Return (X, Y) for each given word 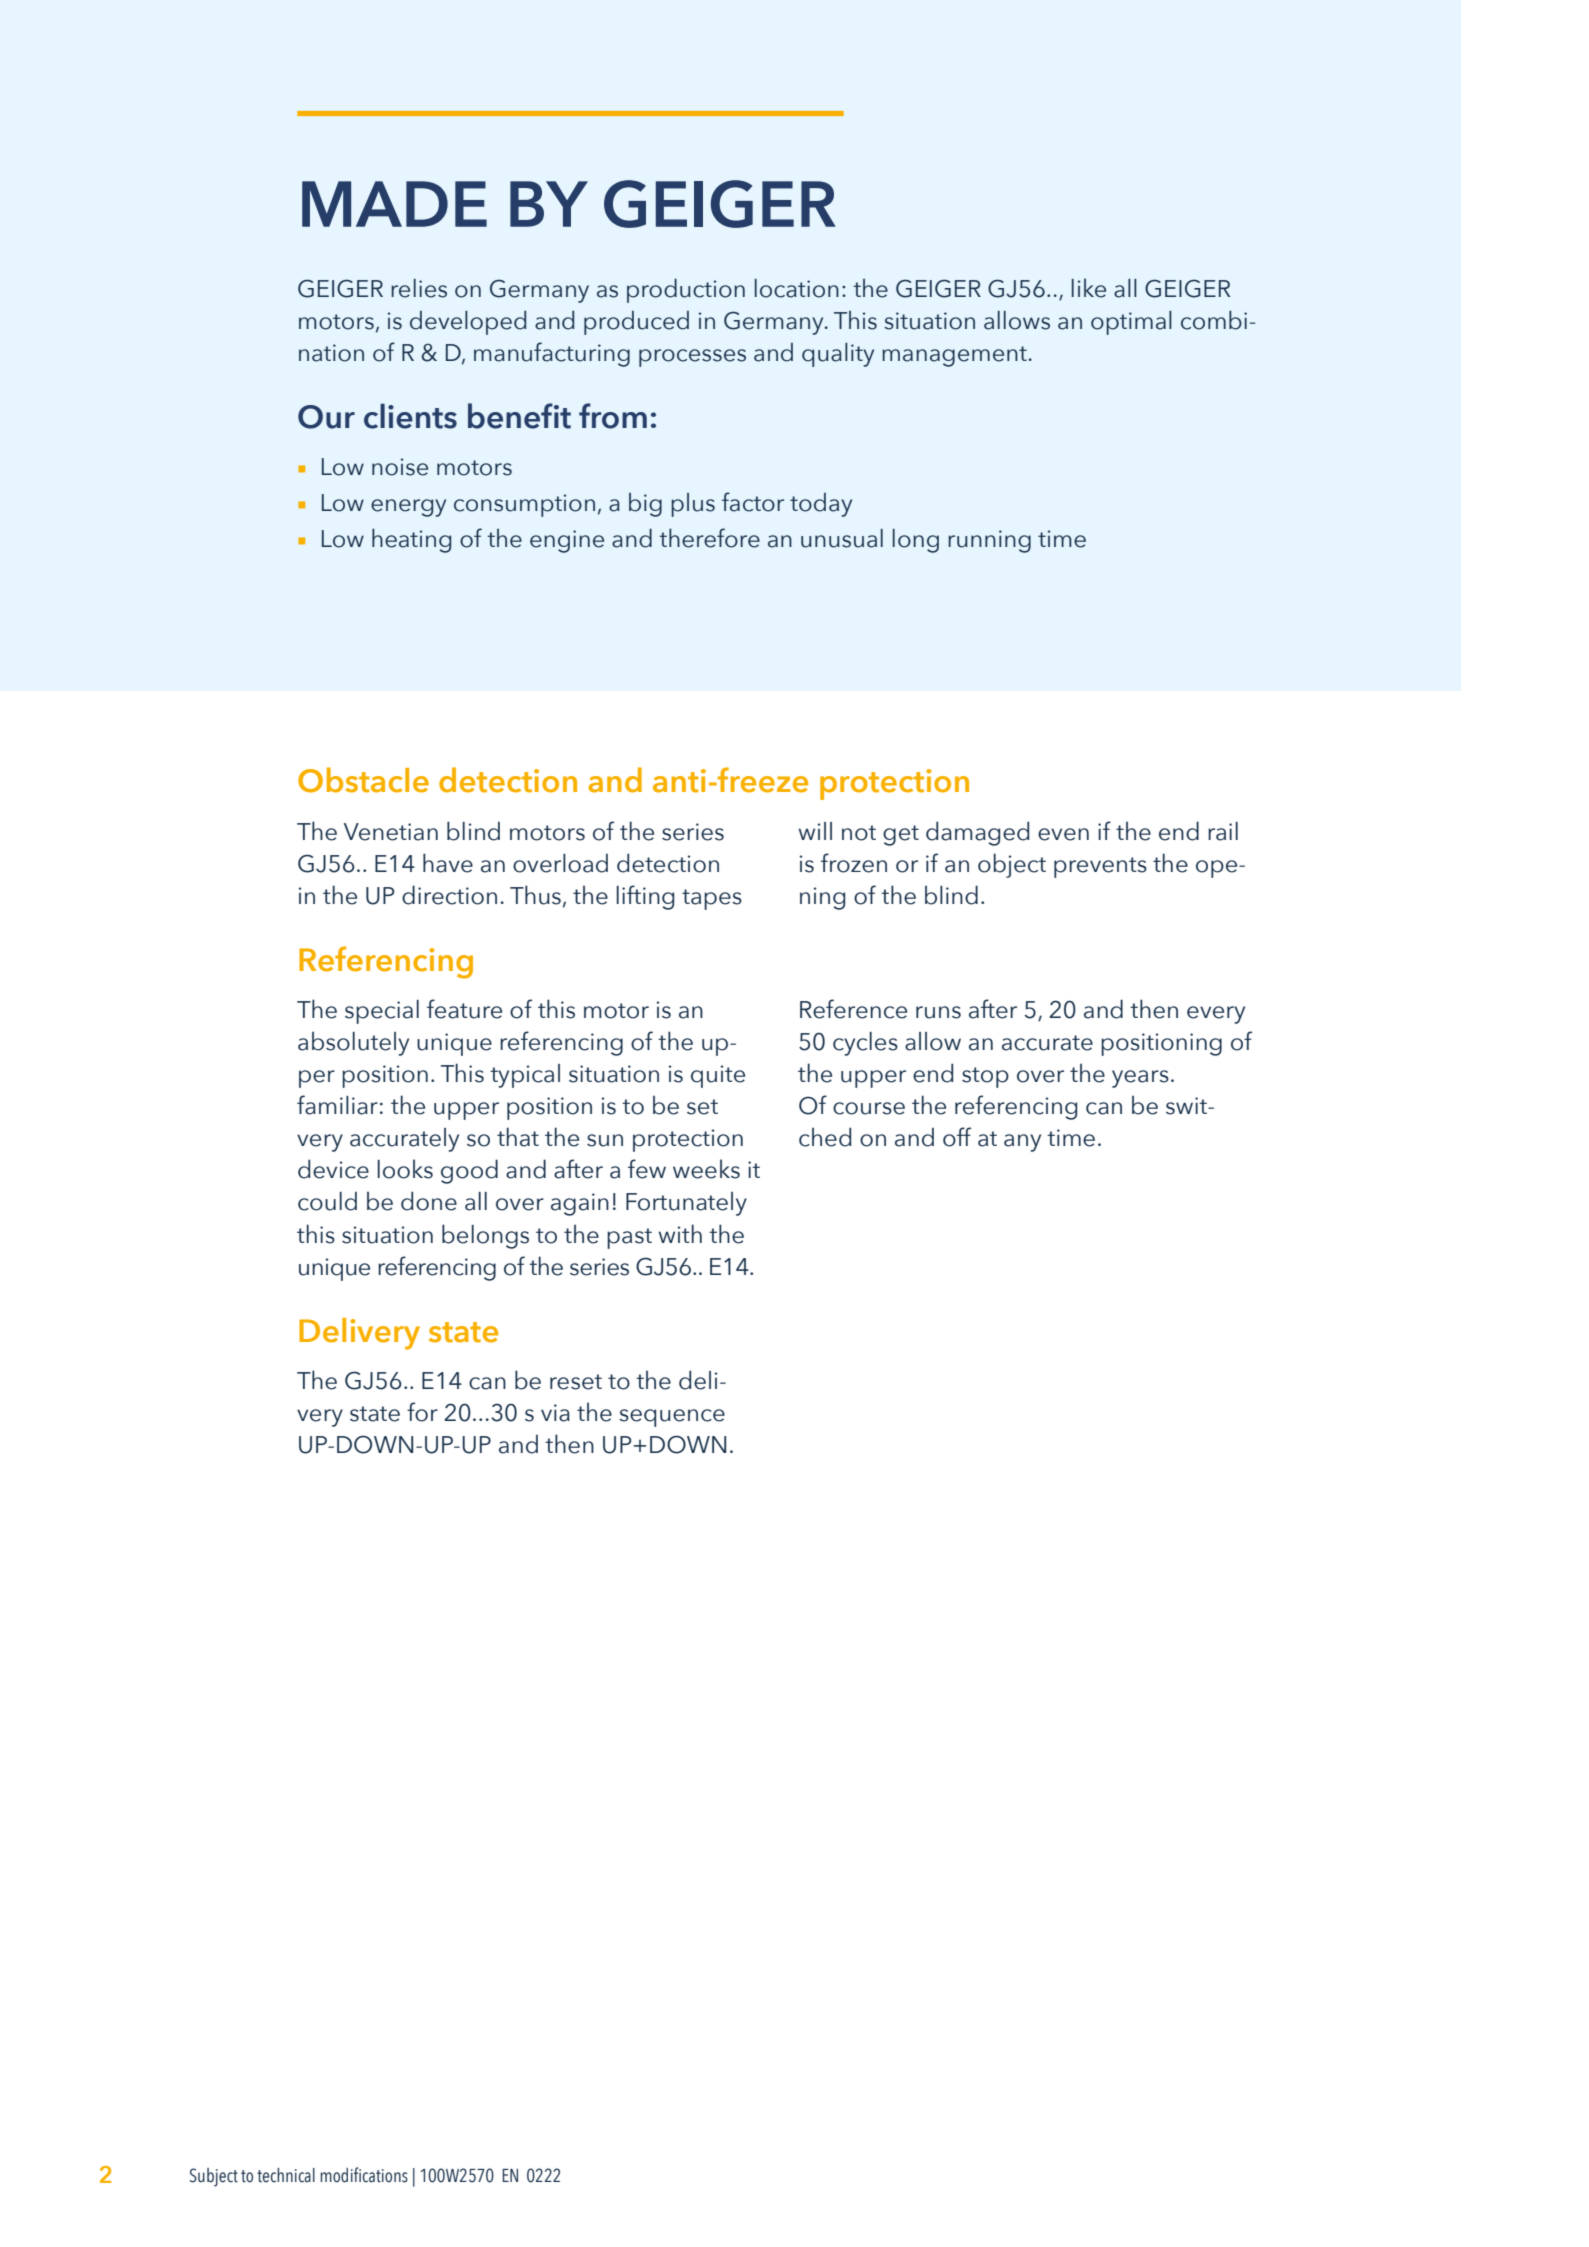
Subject (214, 2177)
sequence (672, 1418)
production (686, 290)
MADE (394, 204)
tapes (712, 899)
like (1089, 288)
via (555, 1413)
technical (286, 2175)
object (1012, 865)
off (957, 1137)
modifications (364, 2175)
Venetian (391, 832)
